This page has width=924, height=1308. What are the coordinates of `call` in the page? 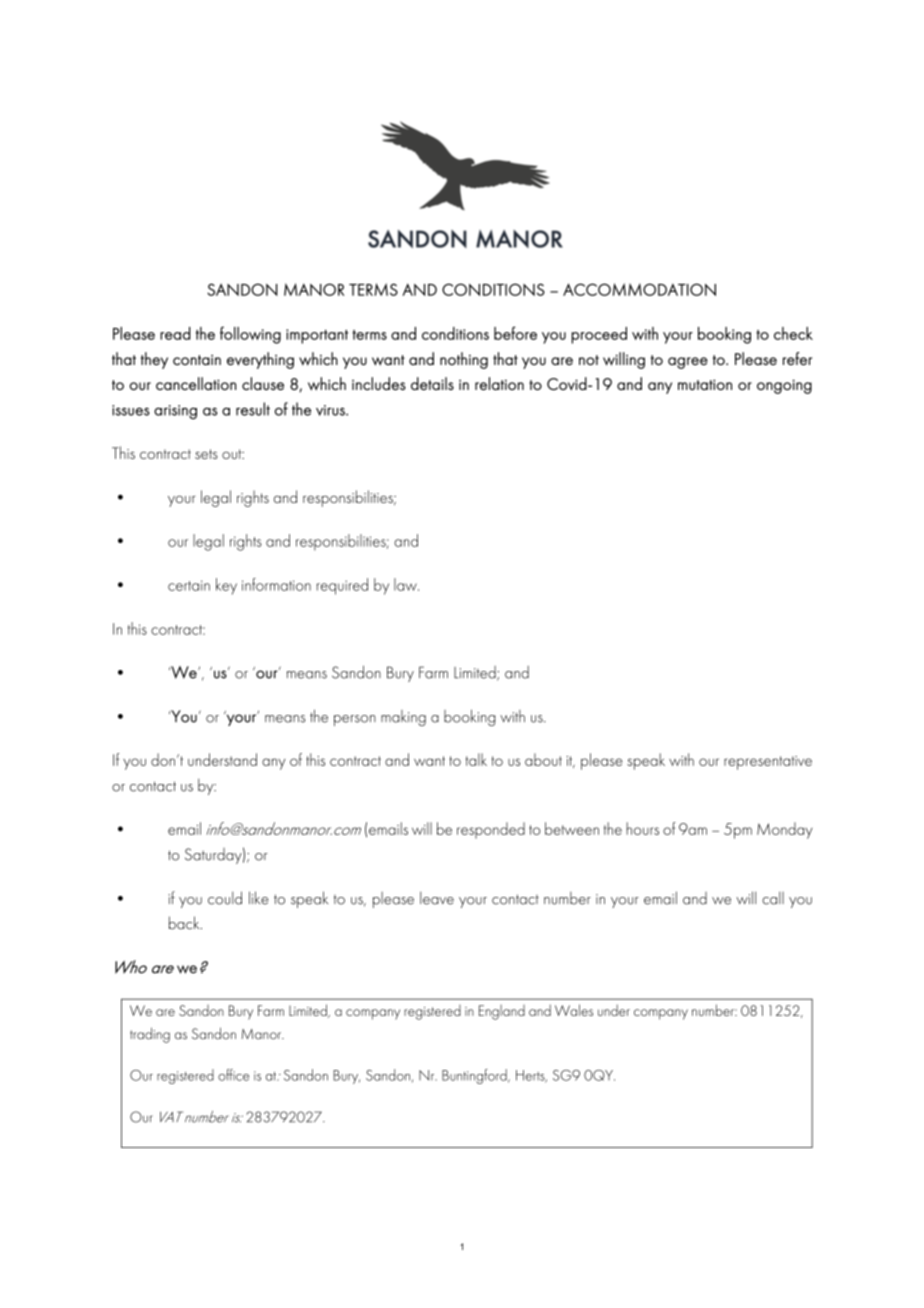 It's located at (773, 898).
